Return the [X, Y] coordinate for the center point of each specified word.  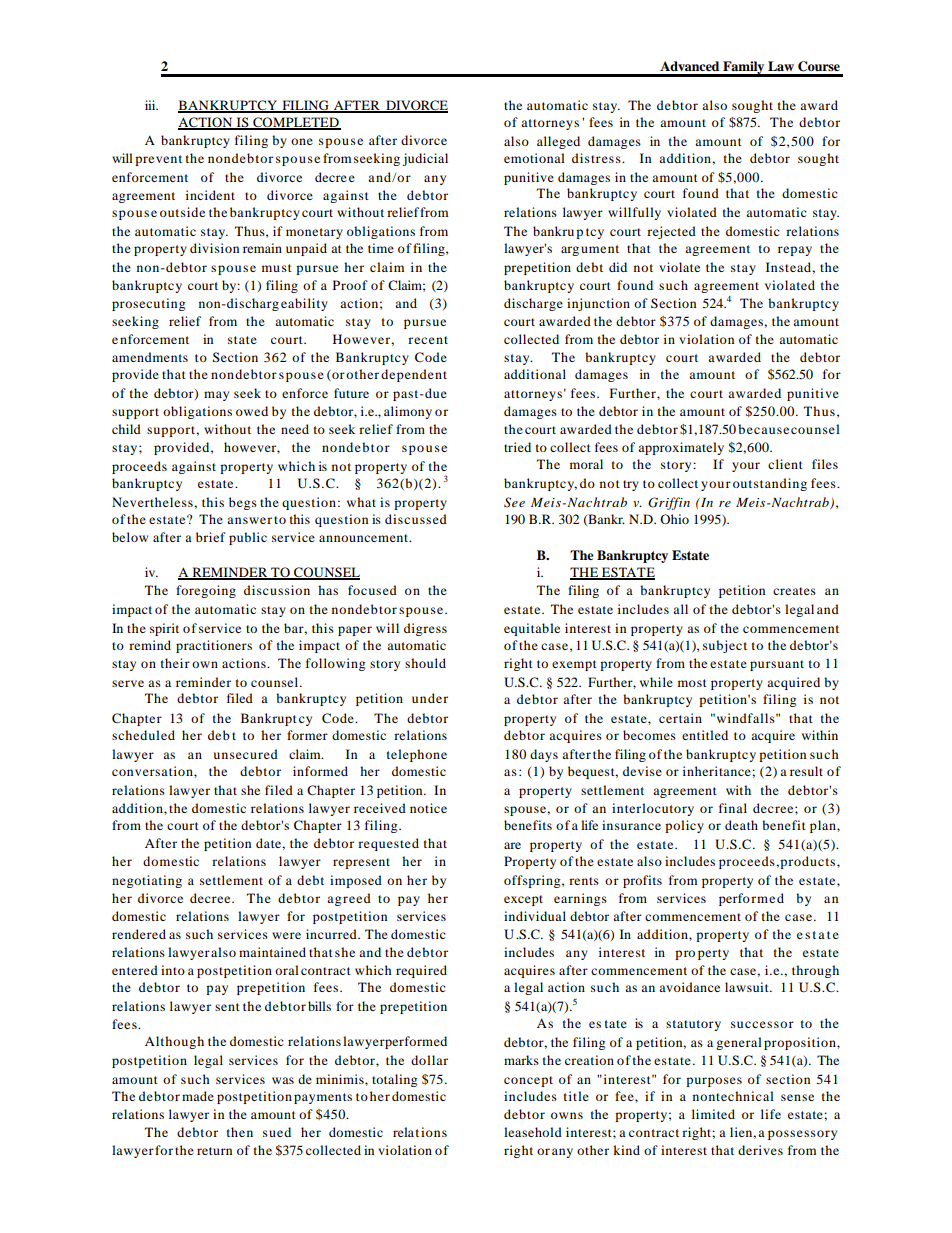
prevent [158, 160]
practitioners [214, 646]
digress [425, 629]
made [198, 1096]
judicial [425, 159]
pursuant [777, 665]
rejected [671, 232]
